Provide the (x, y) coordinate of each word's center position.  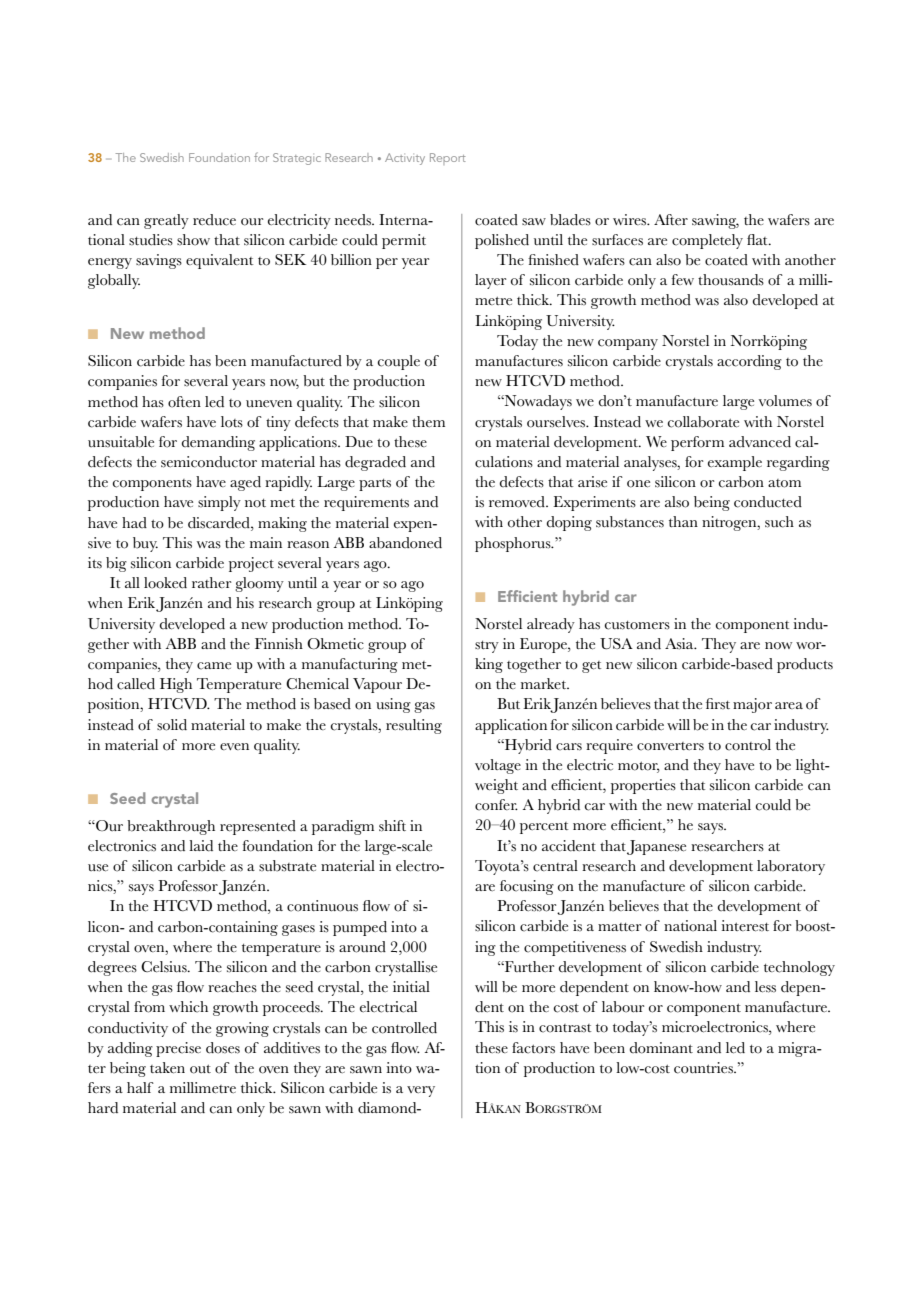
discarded (220, 523)
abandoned (405, 543)
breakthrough (171, 827)
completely (707, 241)
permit (404, 241)
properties (643, 786)
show (193, 240)
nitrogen (730, 523)
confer (496, 805)
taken (167, 1068)
